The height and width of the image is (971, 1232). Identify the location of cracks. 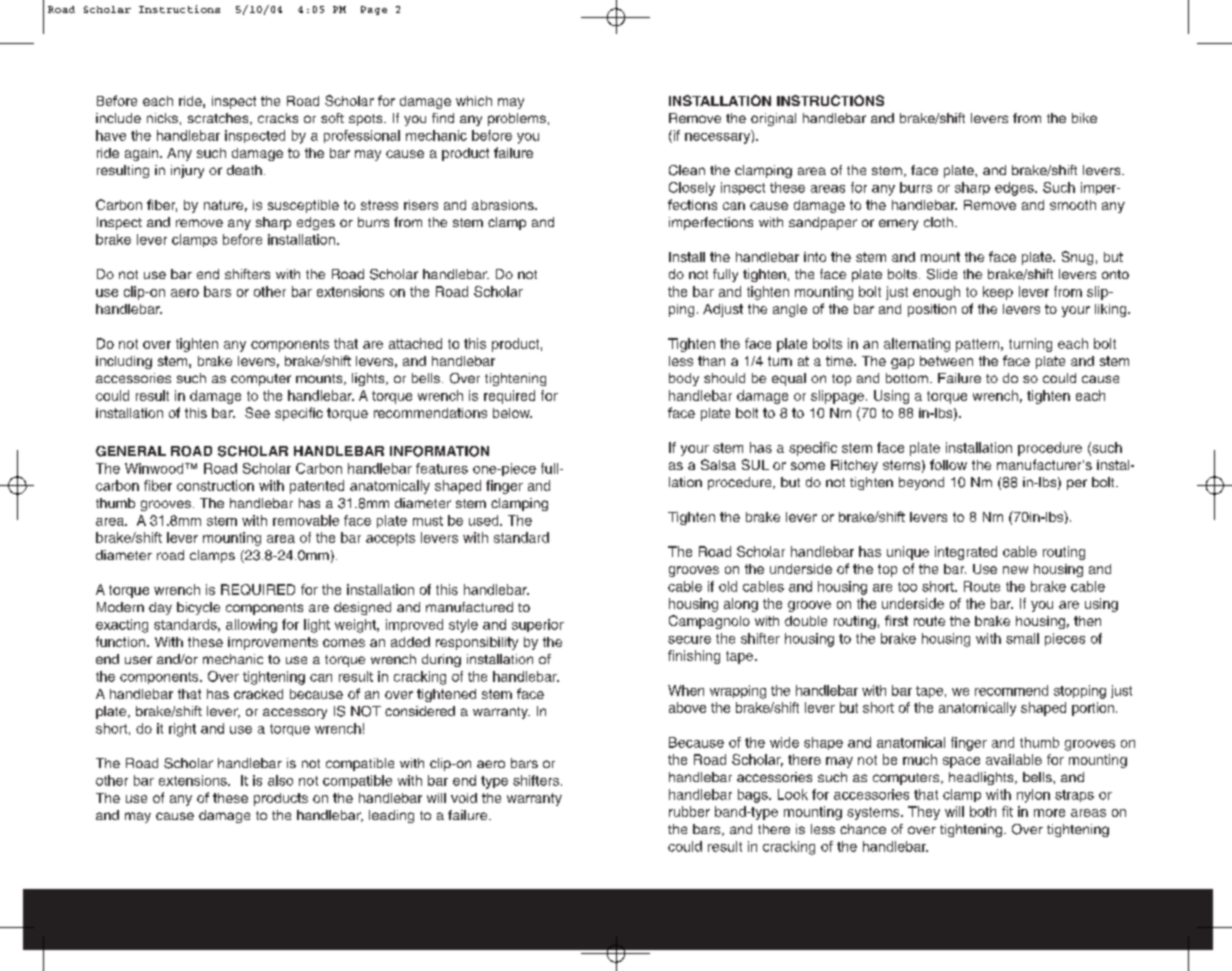
(278, 118).
